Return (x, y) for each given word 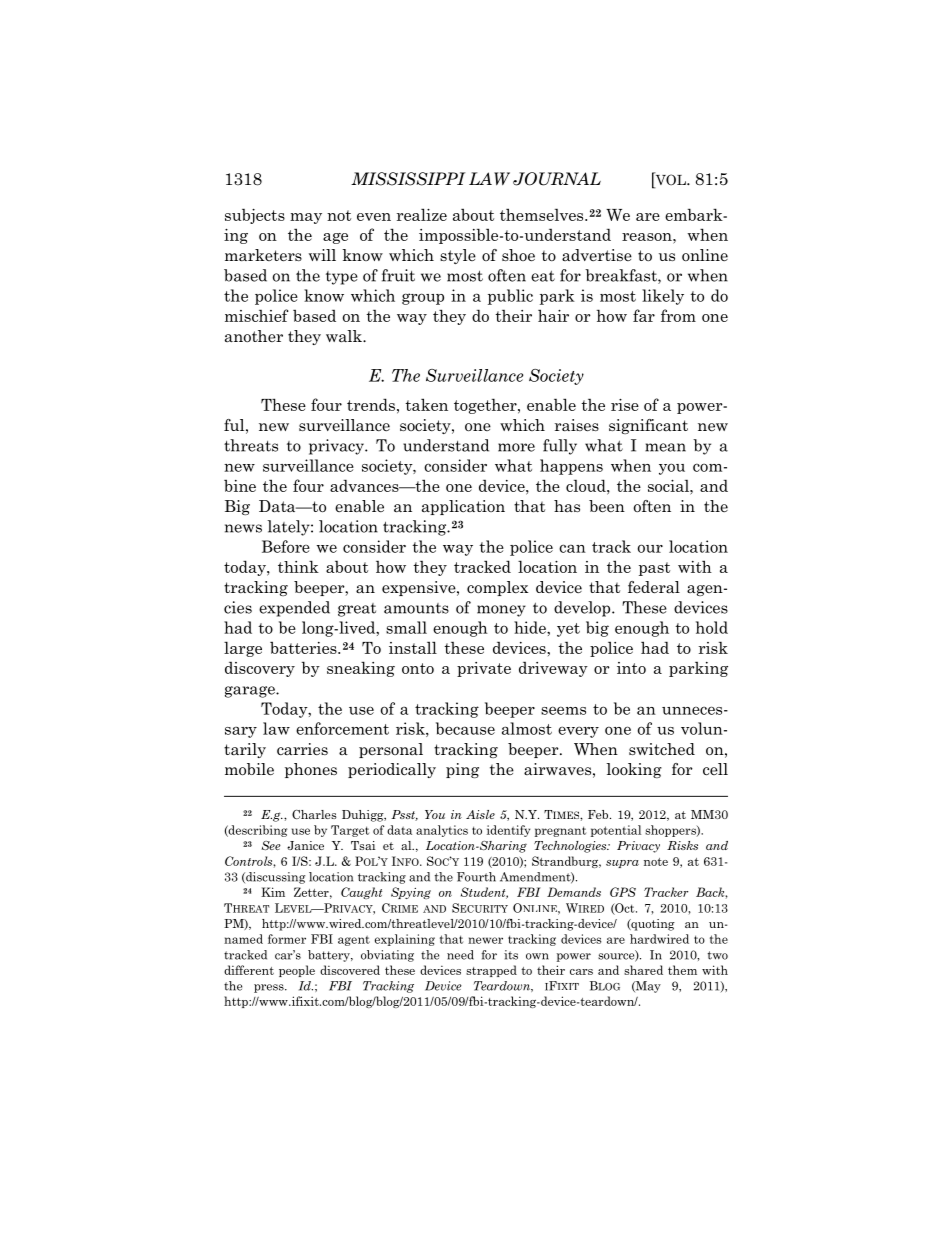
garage (251, 692)
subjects (255, 216)
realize (422, 214)
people (297, 971)
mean (665, 447)
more (516, 447)
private (484, 669)
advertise (597, 255)
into (631, 668)
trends (371, 404)
